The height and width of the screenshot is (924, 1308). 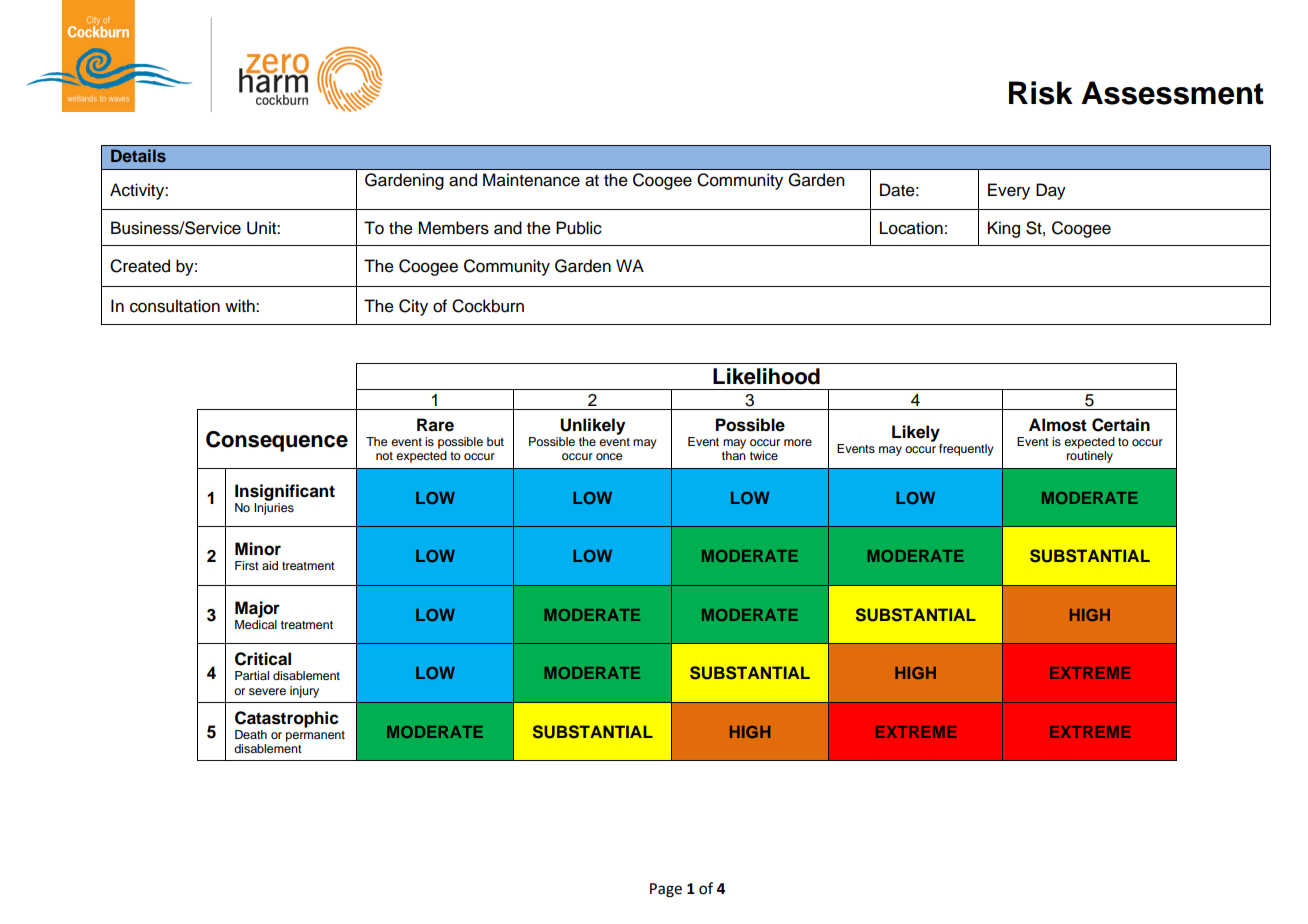 I want to click on Almost, so click(x=1058, y=425).
